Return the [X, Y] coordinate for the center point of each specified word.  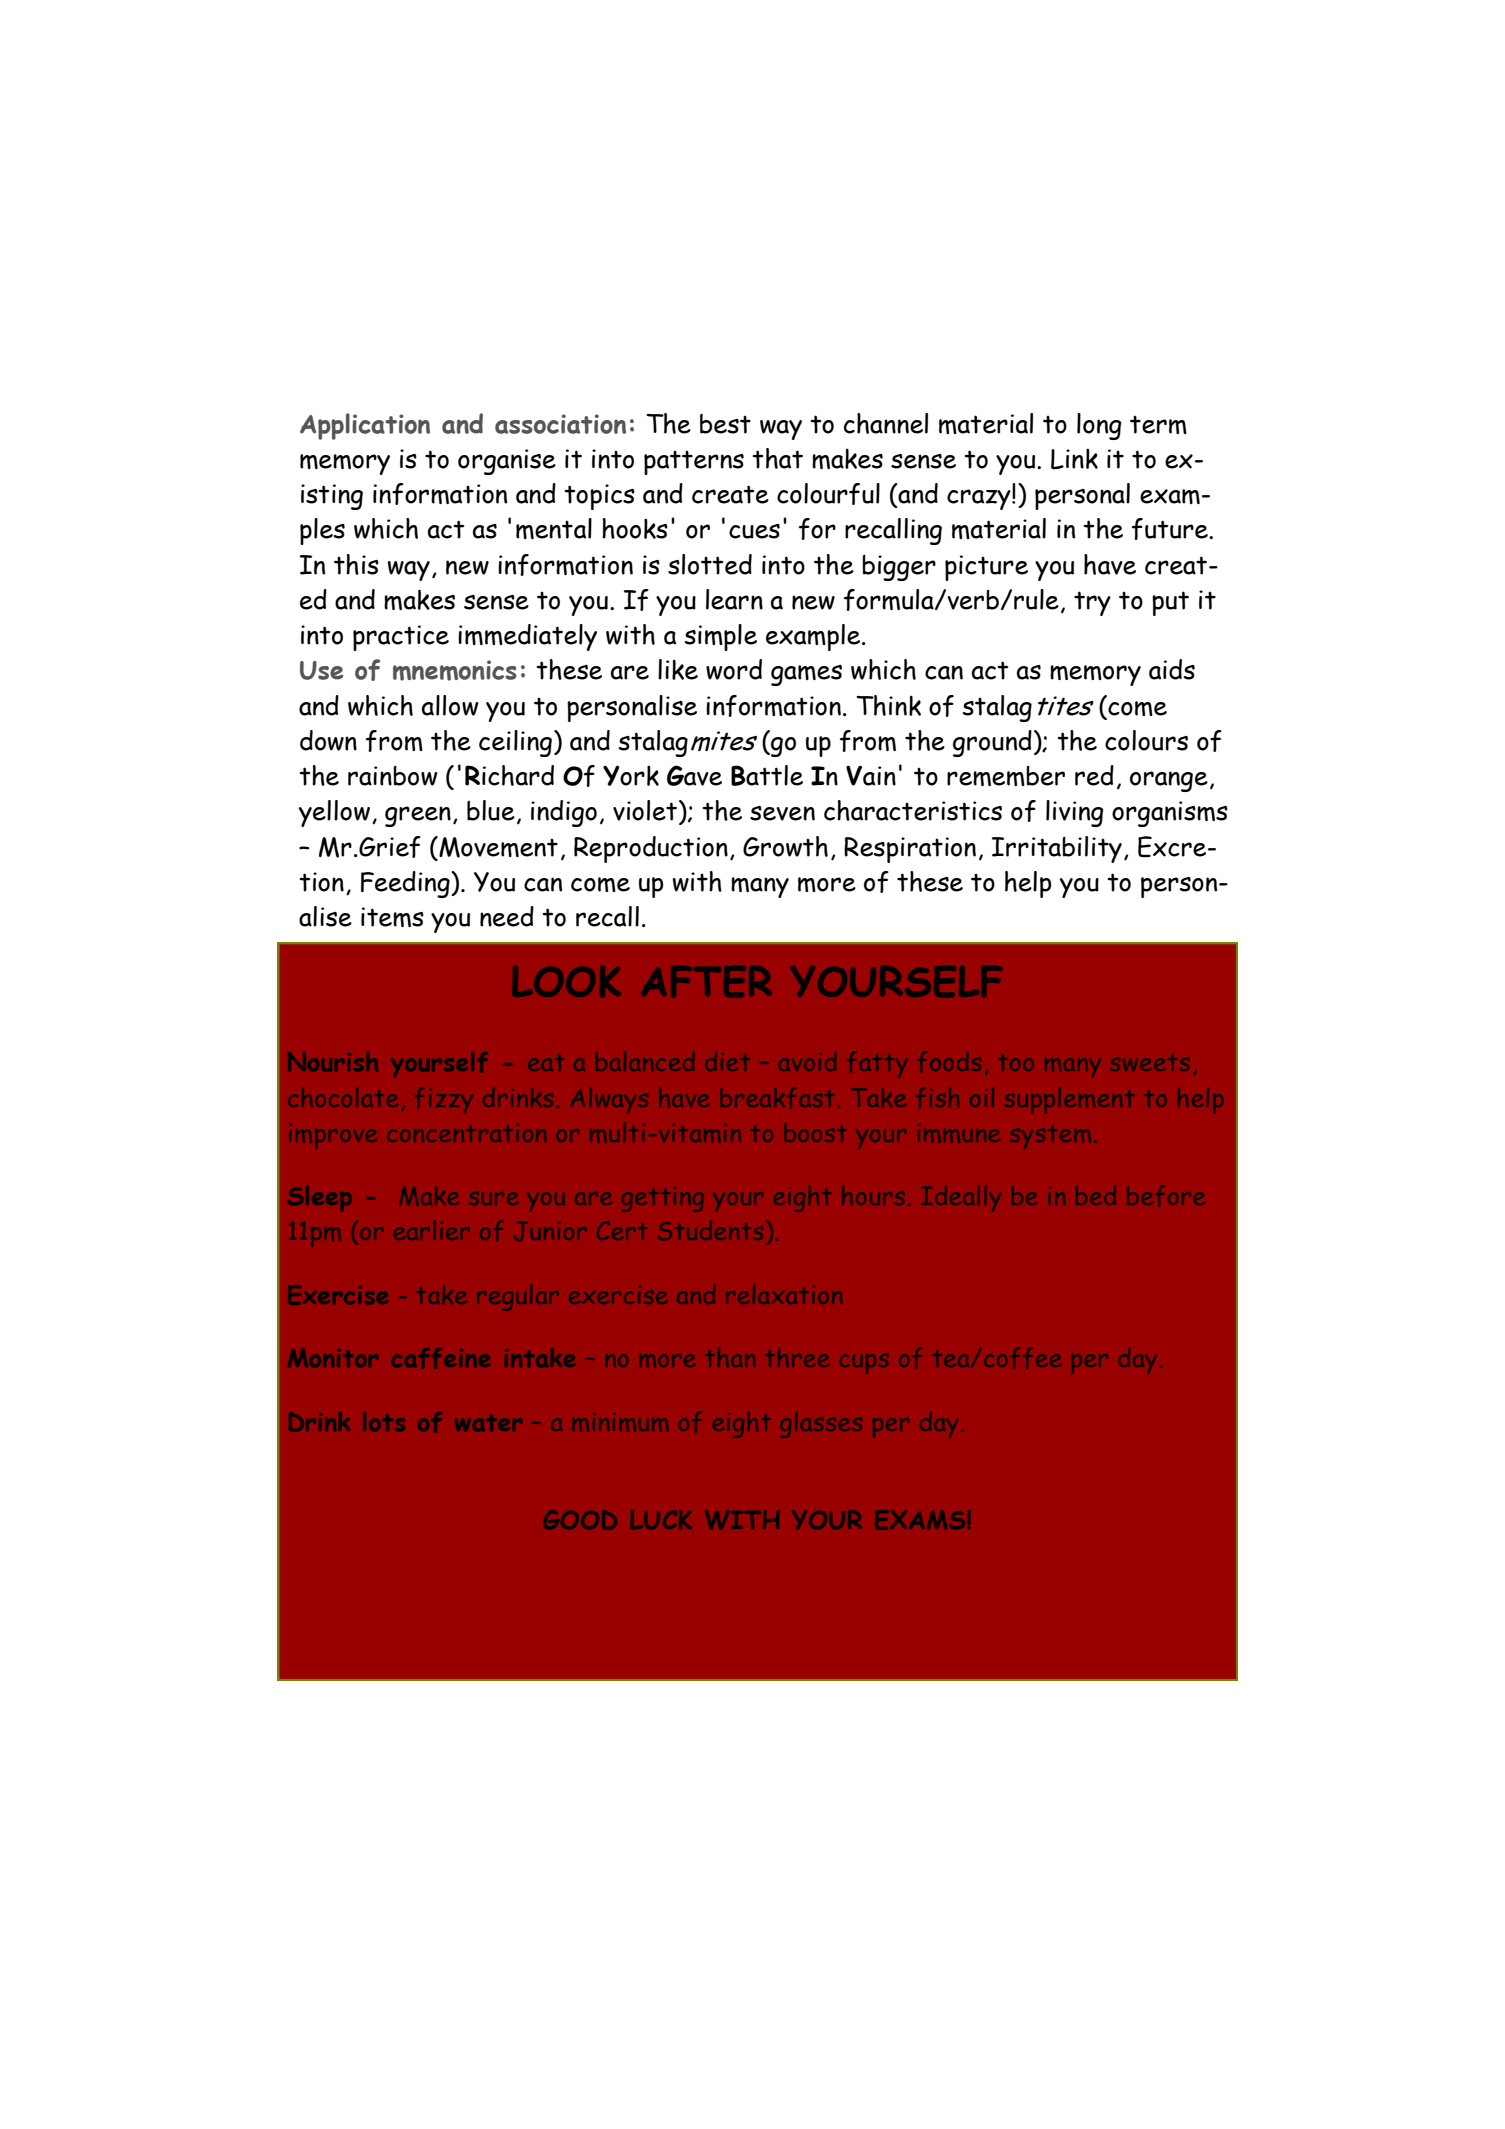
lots [384, 1421]
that [777, 458]
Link [1074, 458]
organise [507, 462]
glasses [821, 1424]
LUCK [661, 1520]
